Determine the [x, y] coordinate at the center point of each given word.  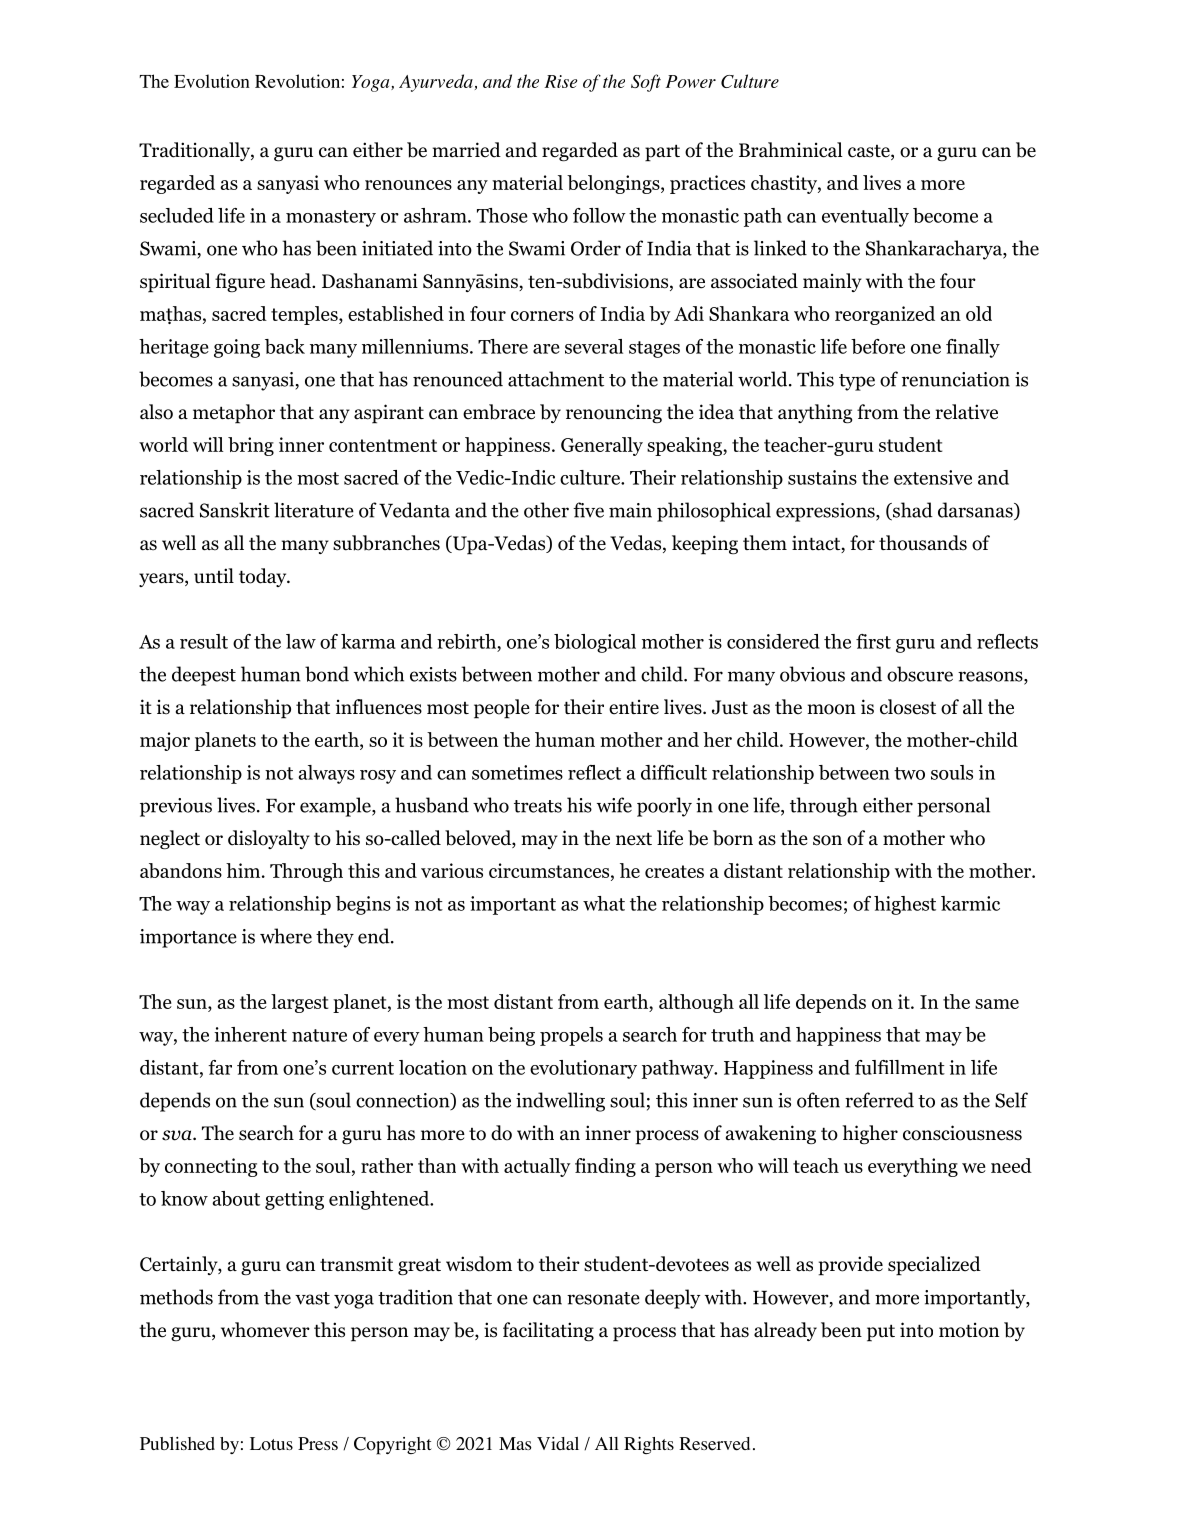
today [264, 577]
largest [300, 1003]
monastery [331, 218]
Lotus [271, 1444]
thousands [923, 543]
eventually [865, 217]
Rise [561, 81]
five [588, 510]
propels [571, 1036]
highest [905, 905]
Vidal [558, 1443]
